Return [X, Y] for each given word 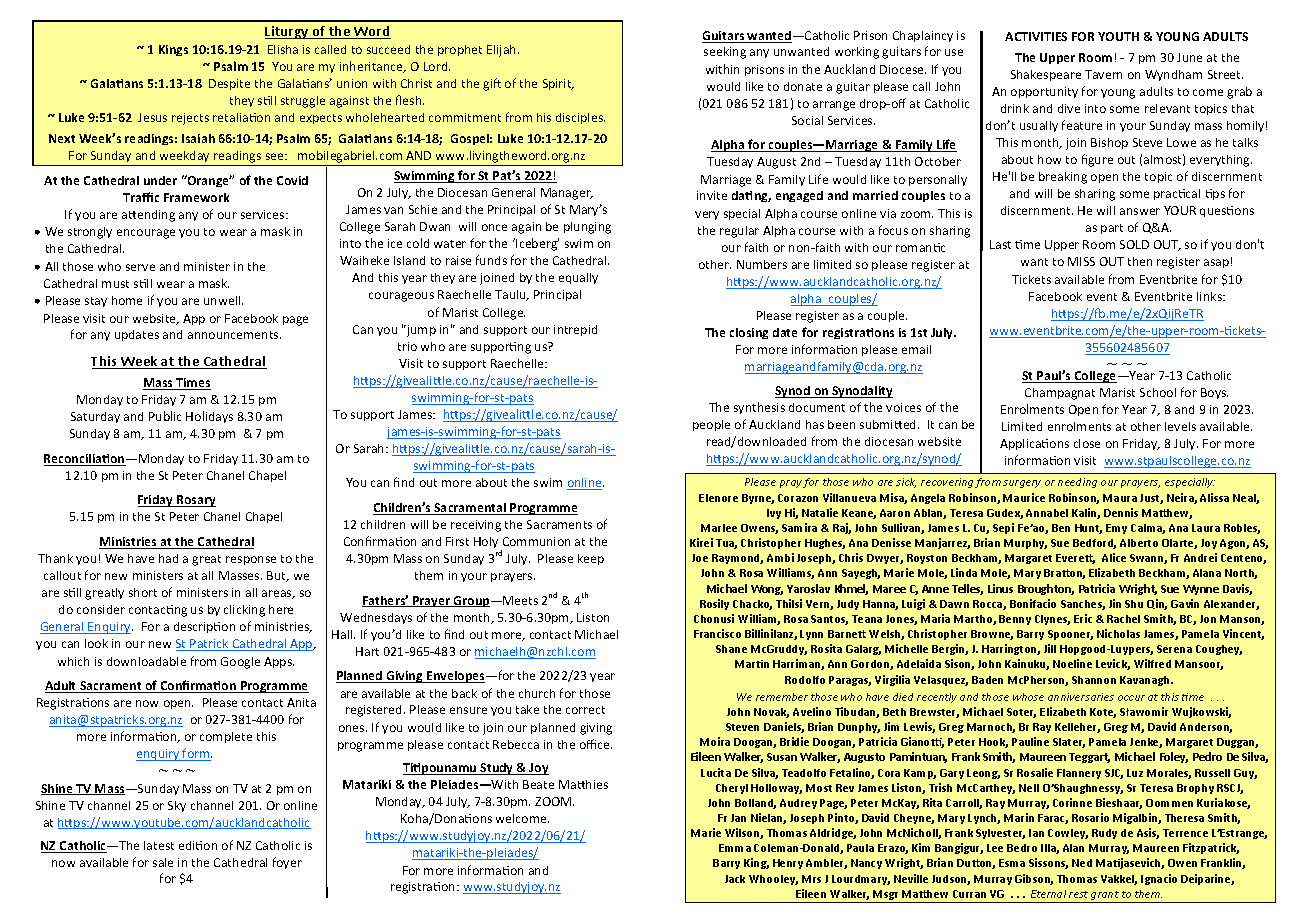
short [143, 592]
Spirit [558, 84]
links [1210, 296]
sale [163, 862]
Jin [1115, 603]
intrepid [575, 330]
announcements [234, 335]
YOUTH [1118, 36]
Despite [229, 84]
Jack [735, 879]
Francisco [717, 633]
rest [1078, 894]
